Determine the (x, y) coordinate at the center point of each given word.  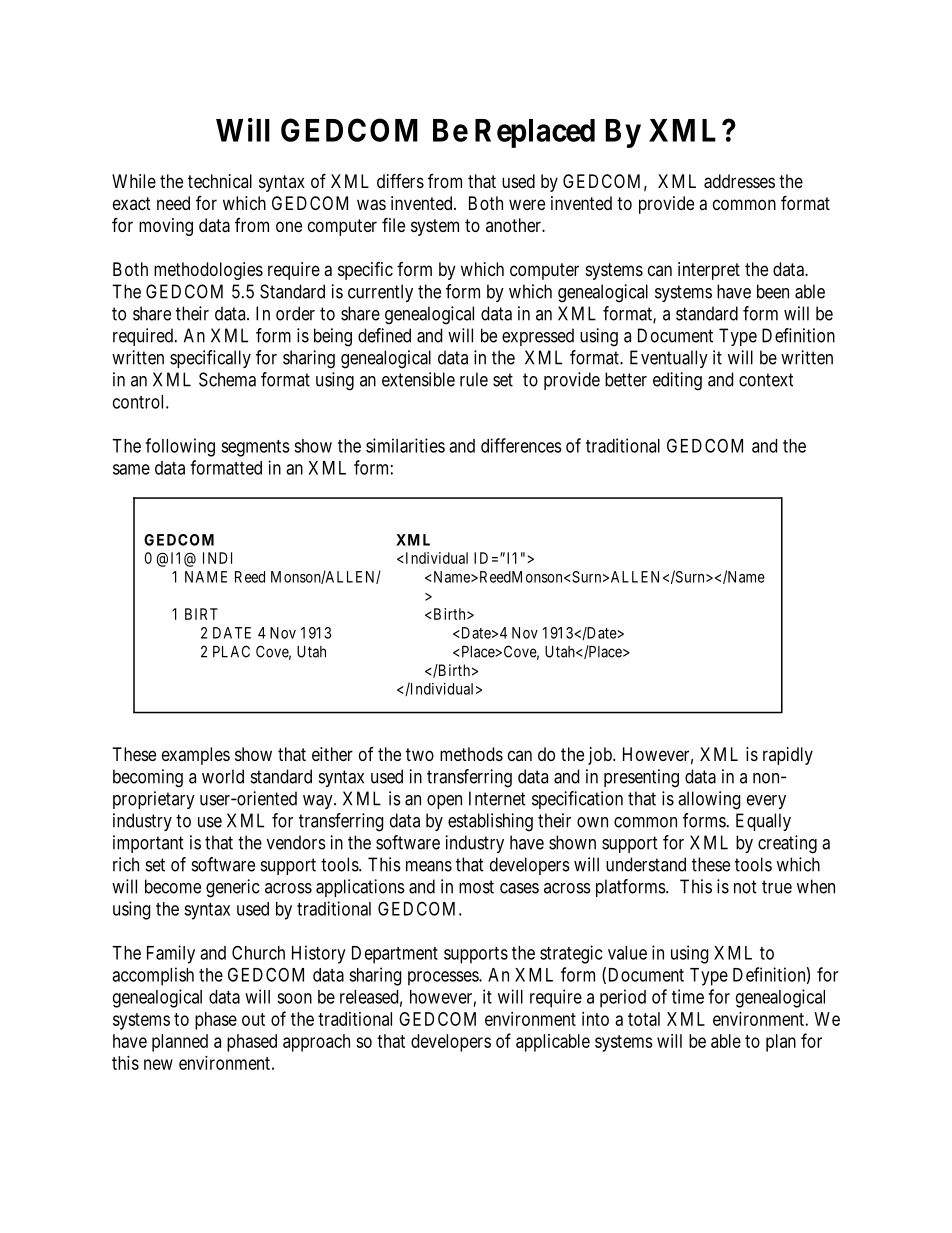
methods (471, 754)
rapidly (788, 756)
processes (444, 978)
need (173, 203)
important (148, 844)
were (527, 204)
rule (474, 379)
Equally (763, 822)
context (766, 380)
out (253, 1019)
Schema (227, 379)
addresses (739, 181)
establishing (490, 822)
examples (196, 756)
